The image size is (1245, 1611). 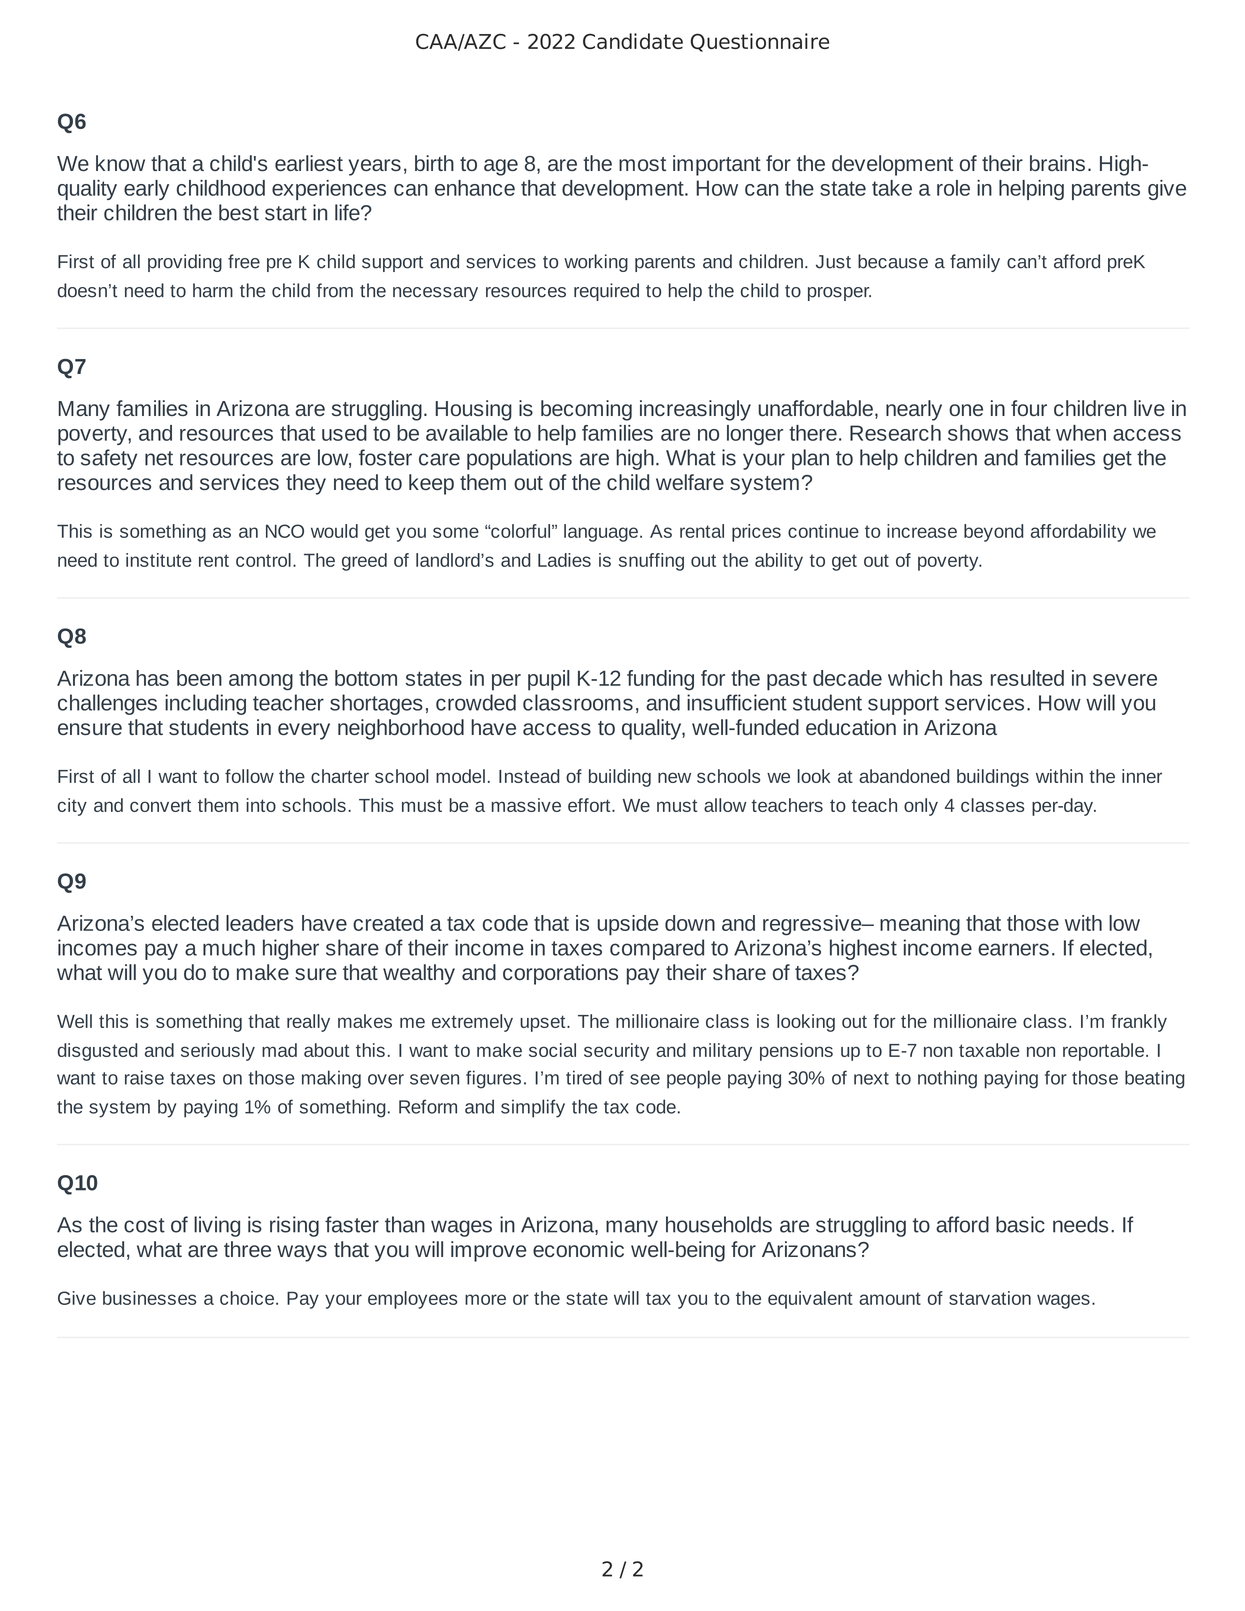 What do you see at coordinates (578, 1249) in the image?
I see `economic` at bounding box center [578, 1249].
